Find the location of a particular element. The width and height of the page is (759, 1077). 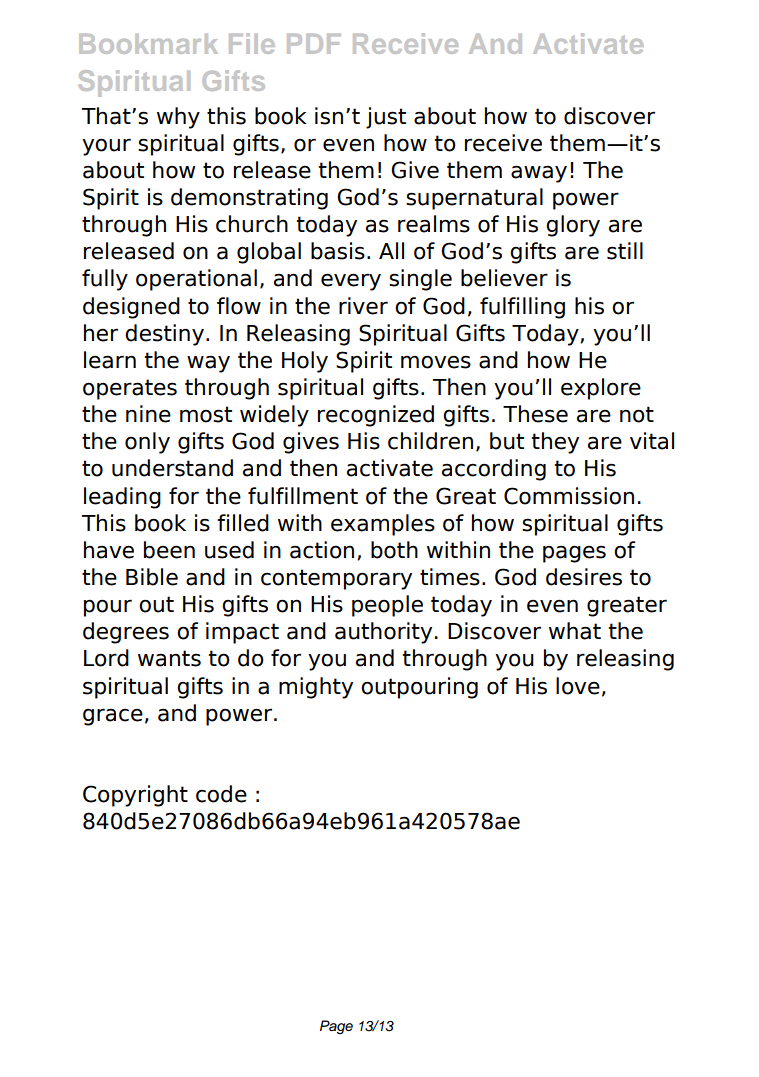

love is located at coordinates (578, 686).
